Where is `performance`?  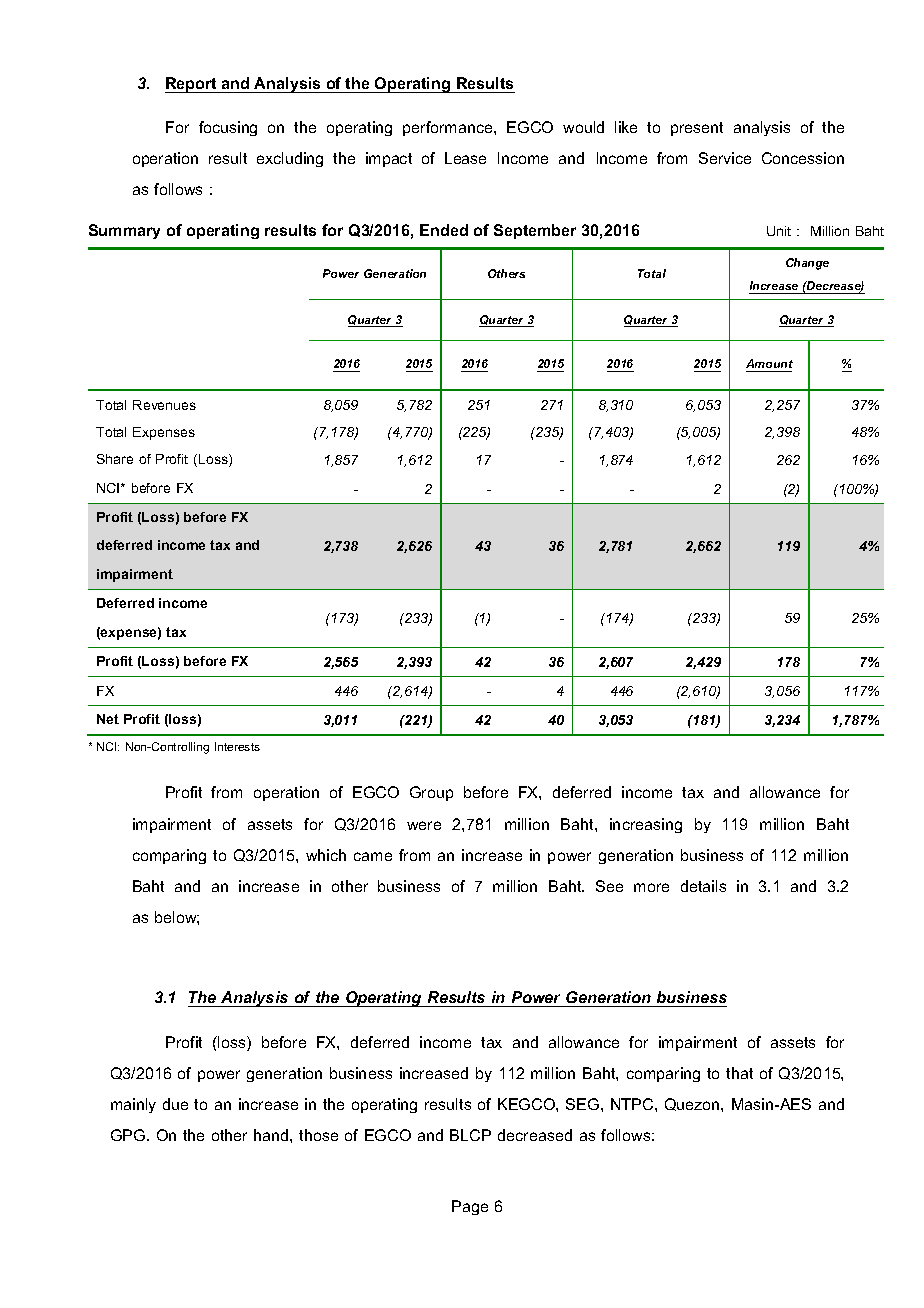 performance is located at coordinates (449, 128).
